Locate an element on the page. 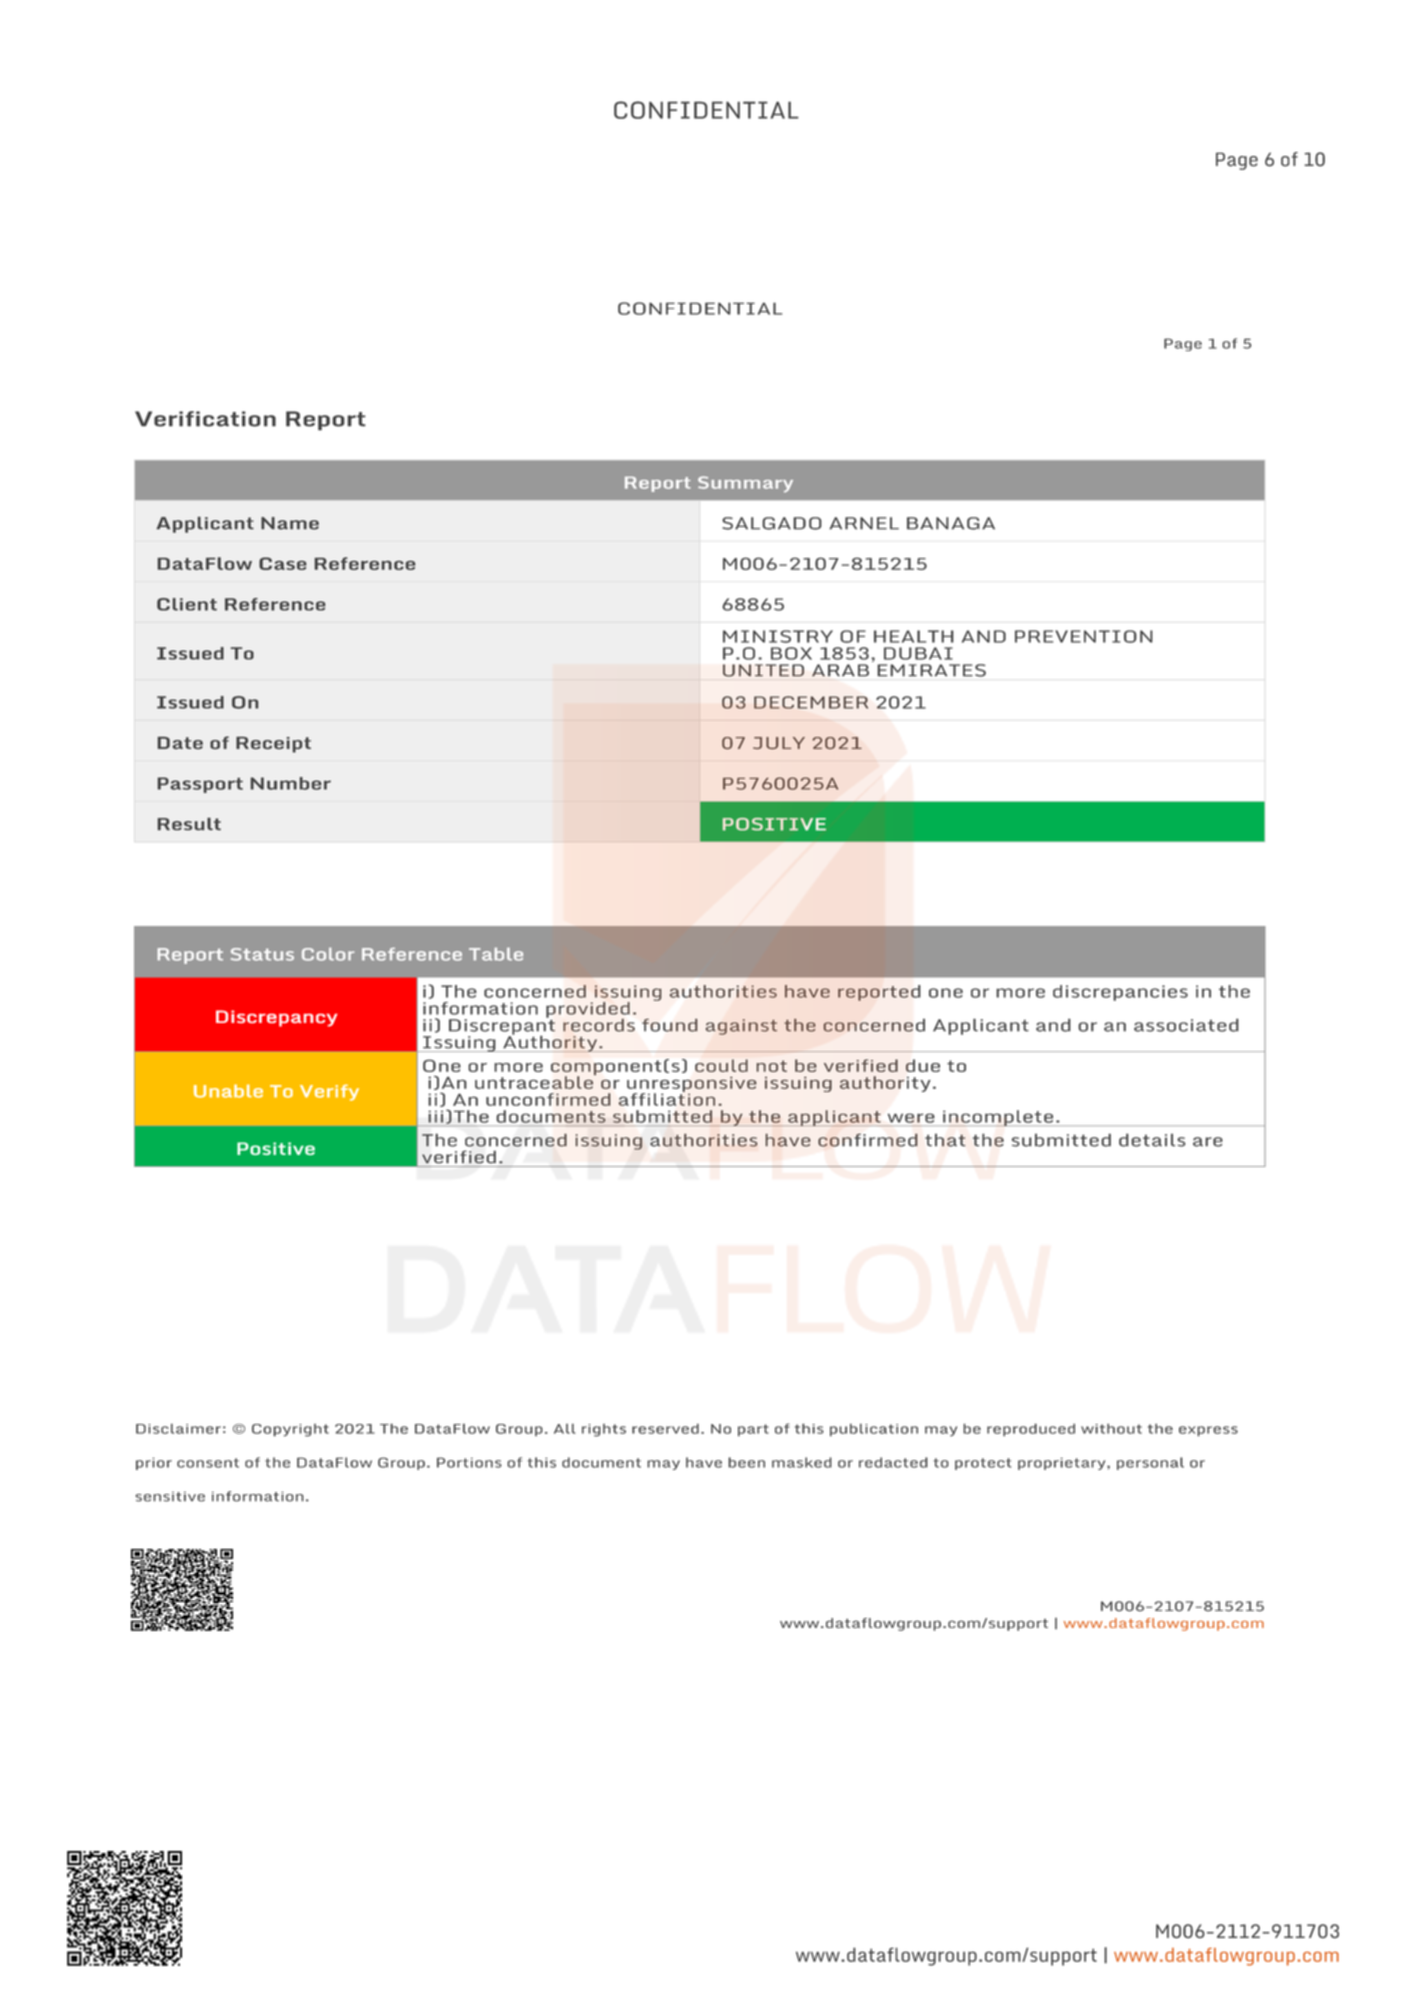 The image size is (1412, 1997). Verify is located at coordinates (329, 1092).
